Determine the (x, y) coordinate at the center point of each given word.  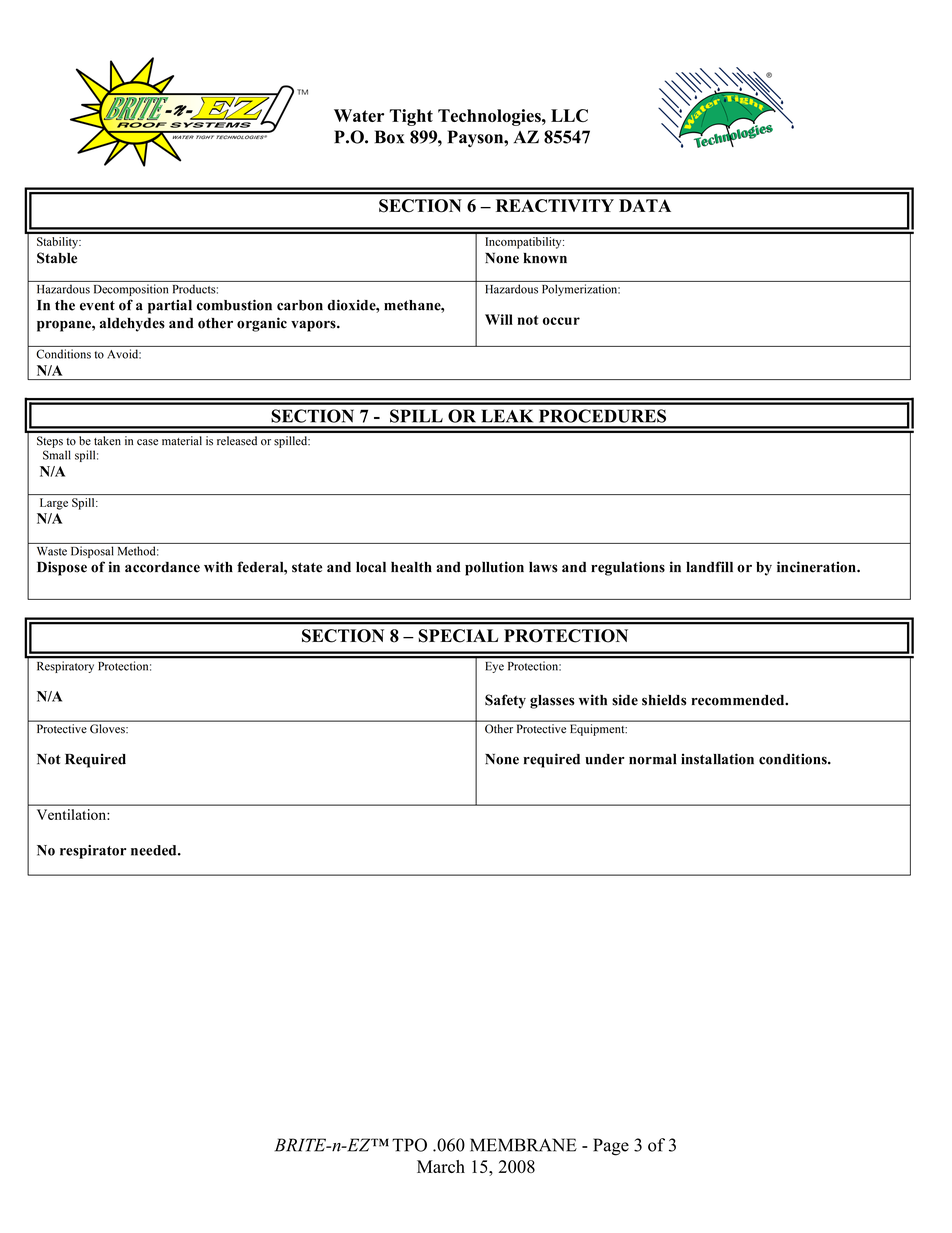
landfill (709, 567)
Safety (505, 701)
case (147, 442)
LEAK (507, 416)
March (441, 1166)
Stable (57, 258)
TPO (409, 1145)
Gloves (108, 728)
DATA (645, 205)
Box (389, 137)
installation (717, 759)
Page (611, 1147)
